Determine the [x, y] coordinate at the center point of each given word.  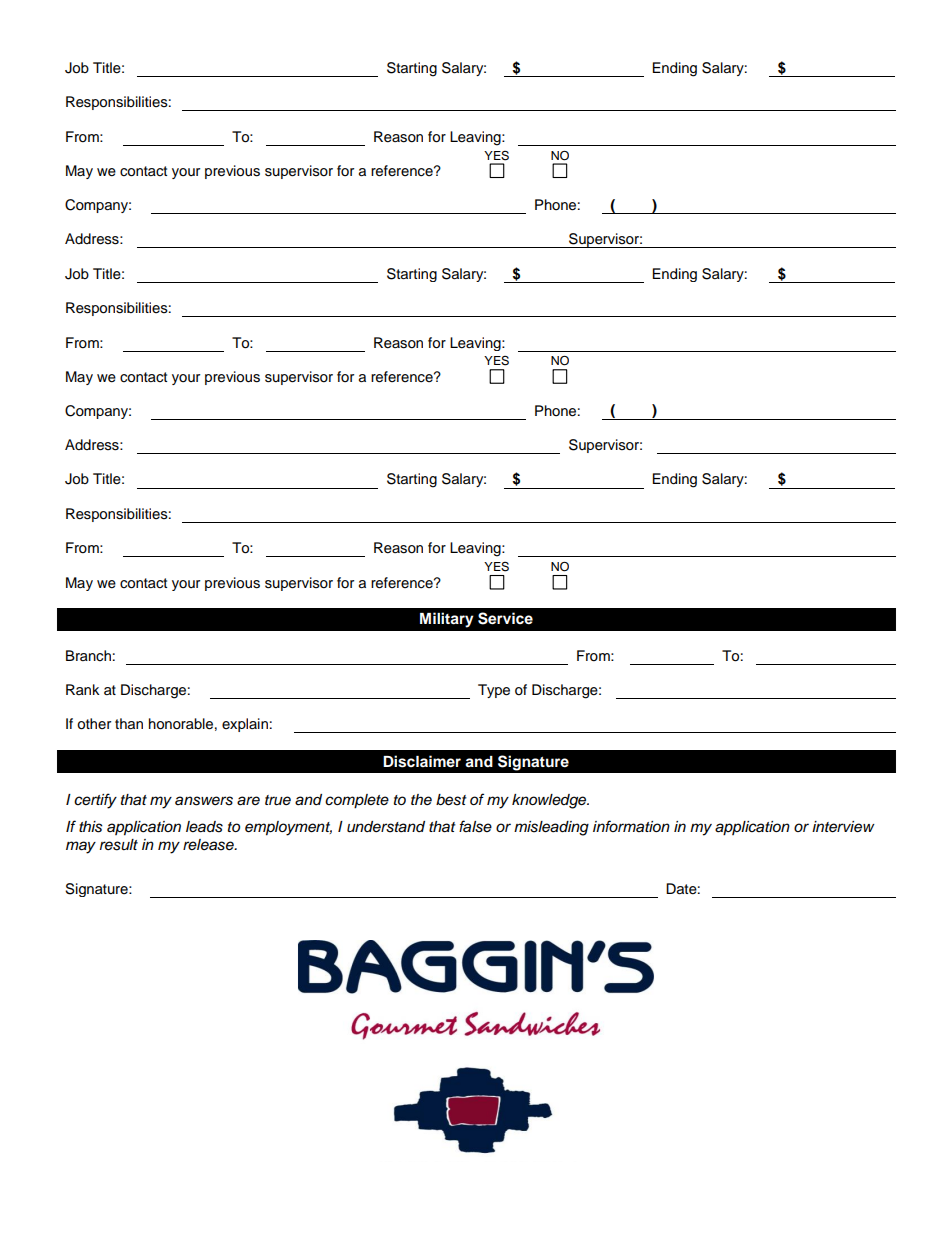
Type [494, 691]
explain [245, 725]
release [209, 845]
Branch [88, 655]
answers [204, 801]
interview [843, 827]
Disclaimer [422, 761]
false [475, 826]
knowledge [550, 801]
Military [447, 620]
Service [505, 618]
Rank [83, 689]
